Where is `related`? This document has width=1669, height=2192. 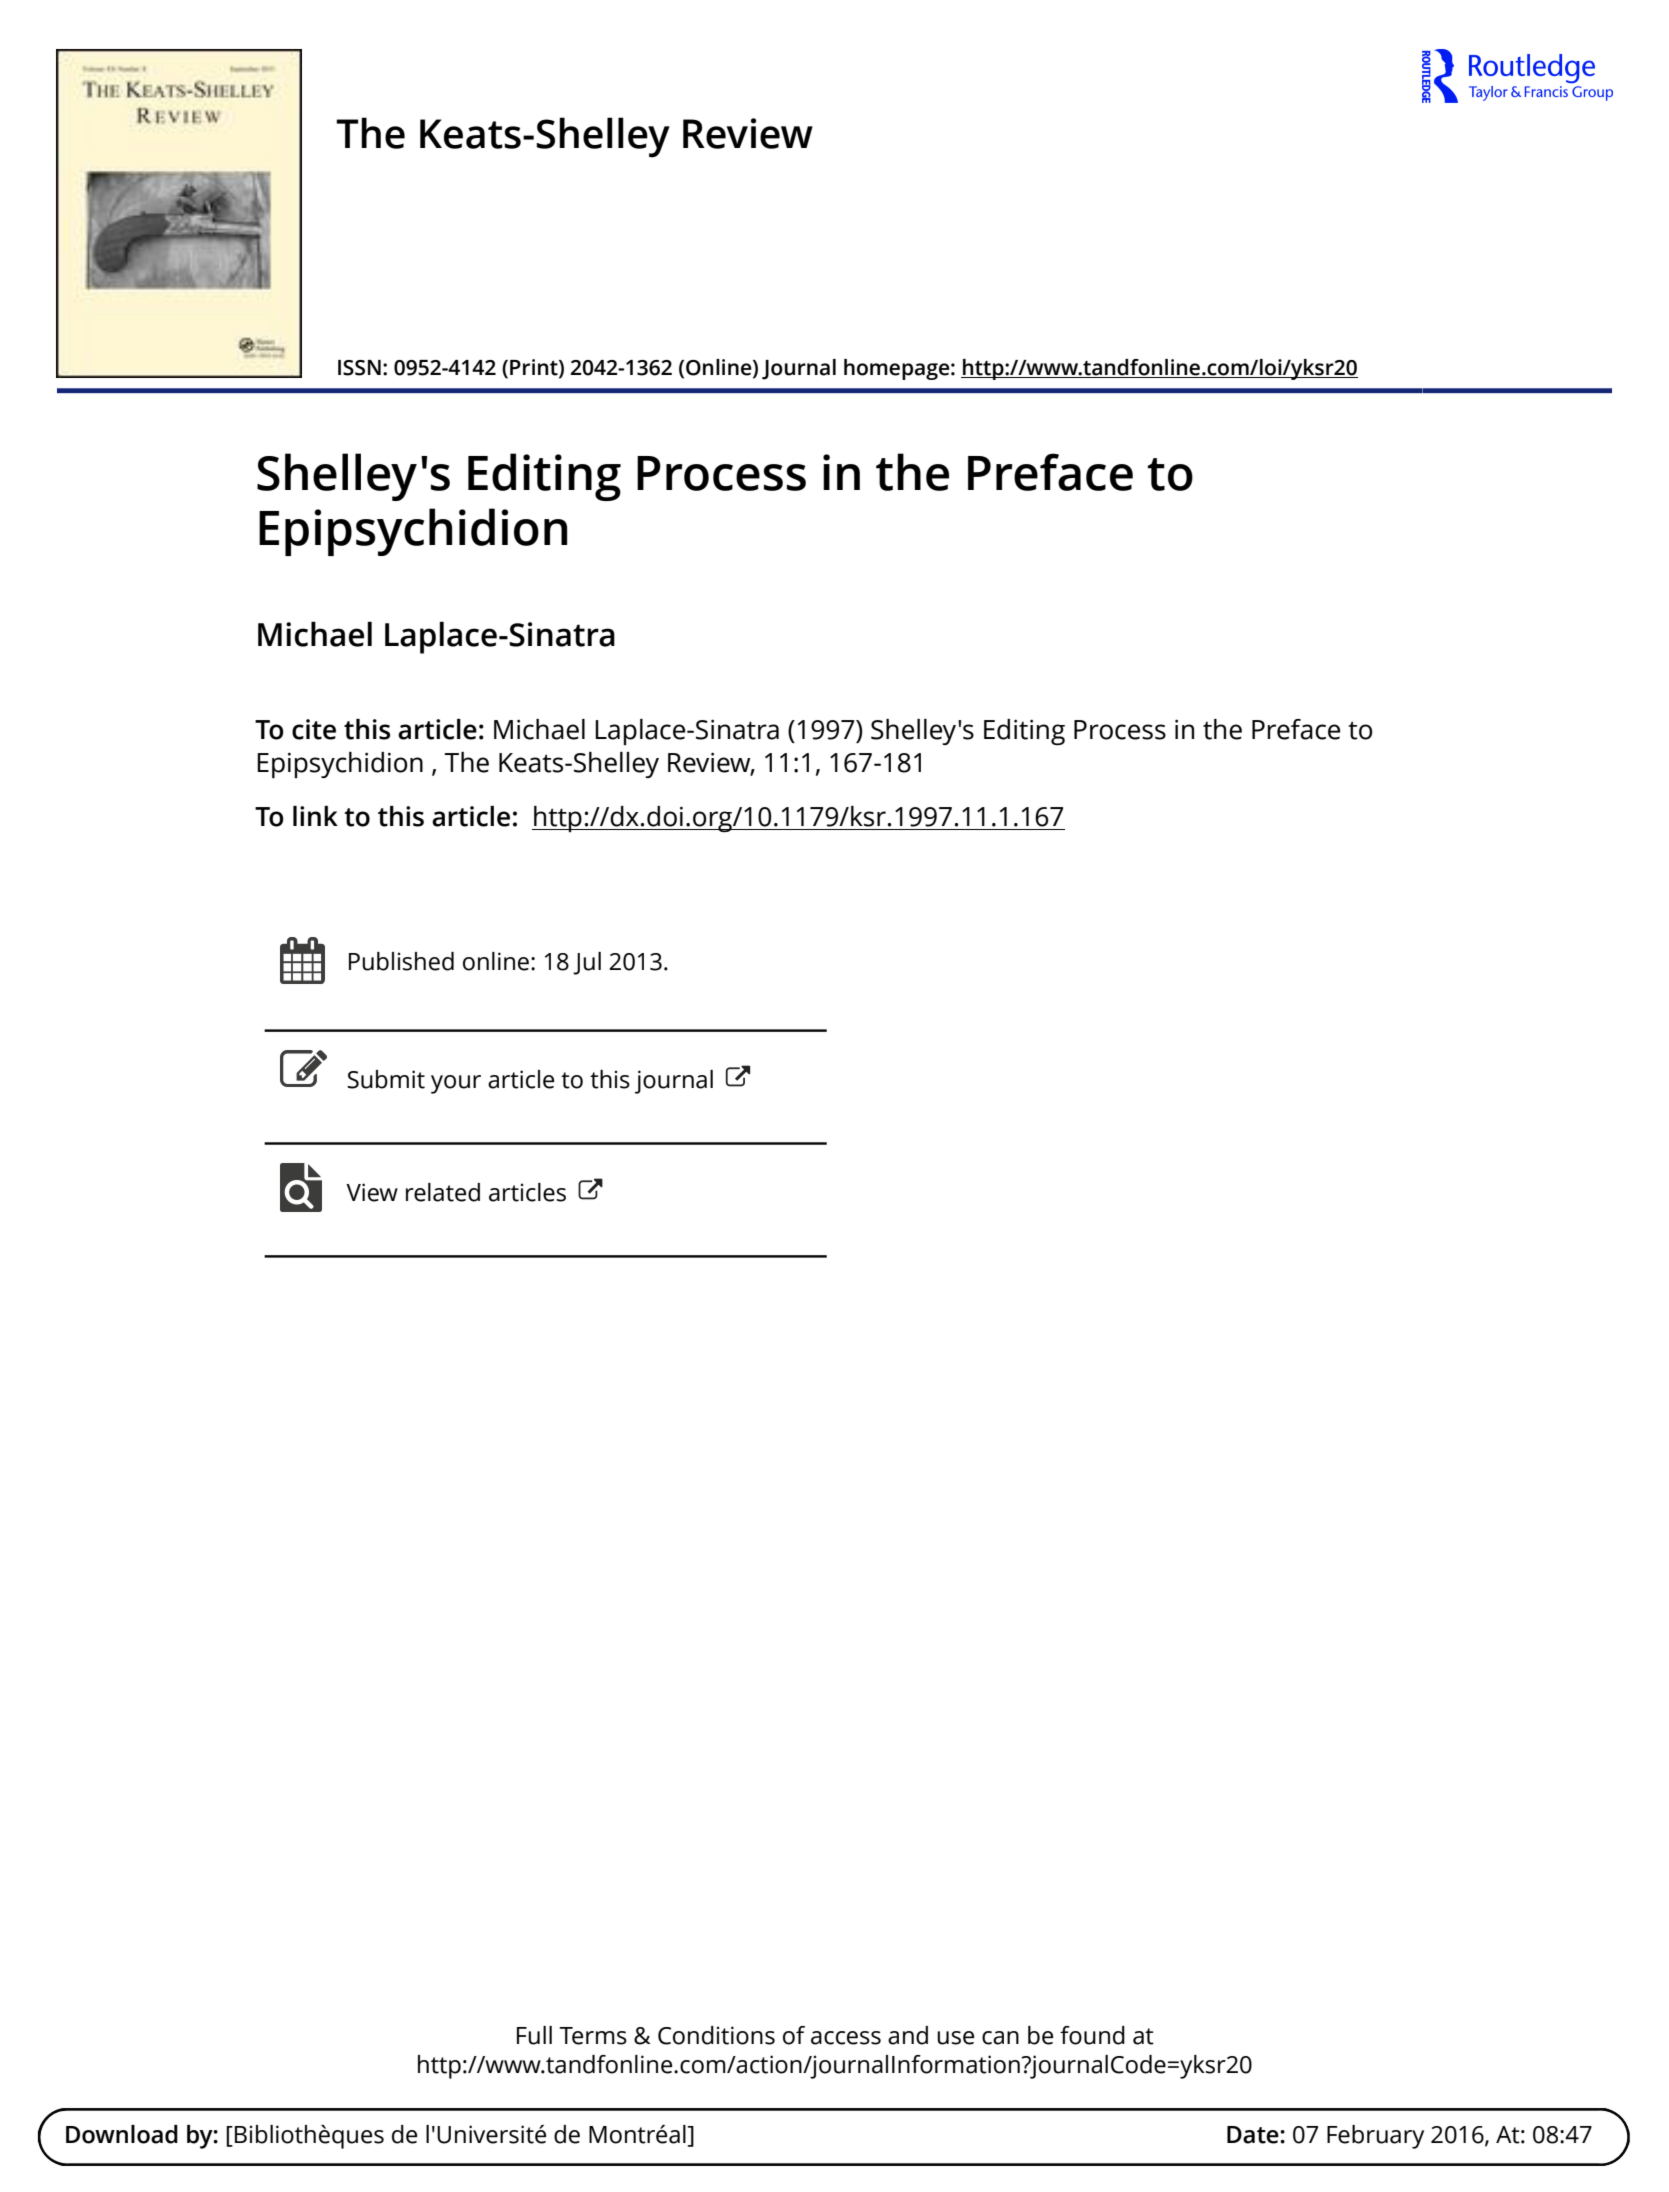 related is located at coordinates (443, 1192).
